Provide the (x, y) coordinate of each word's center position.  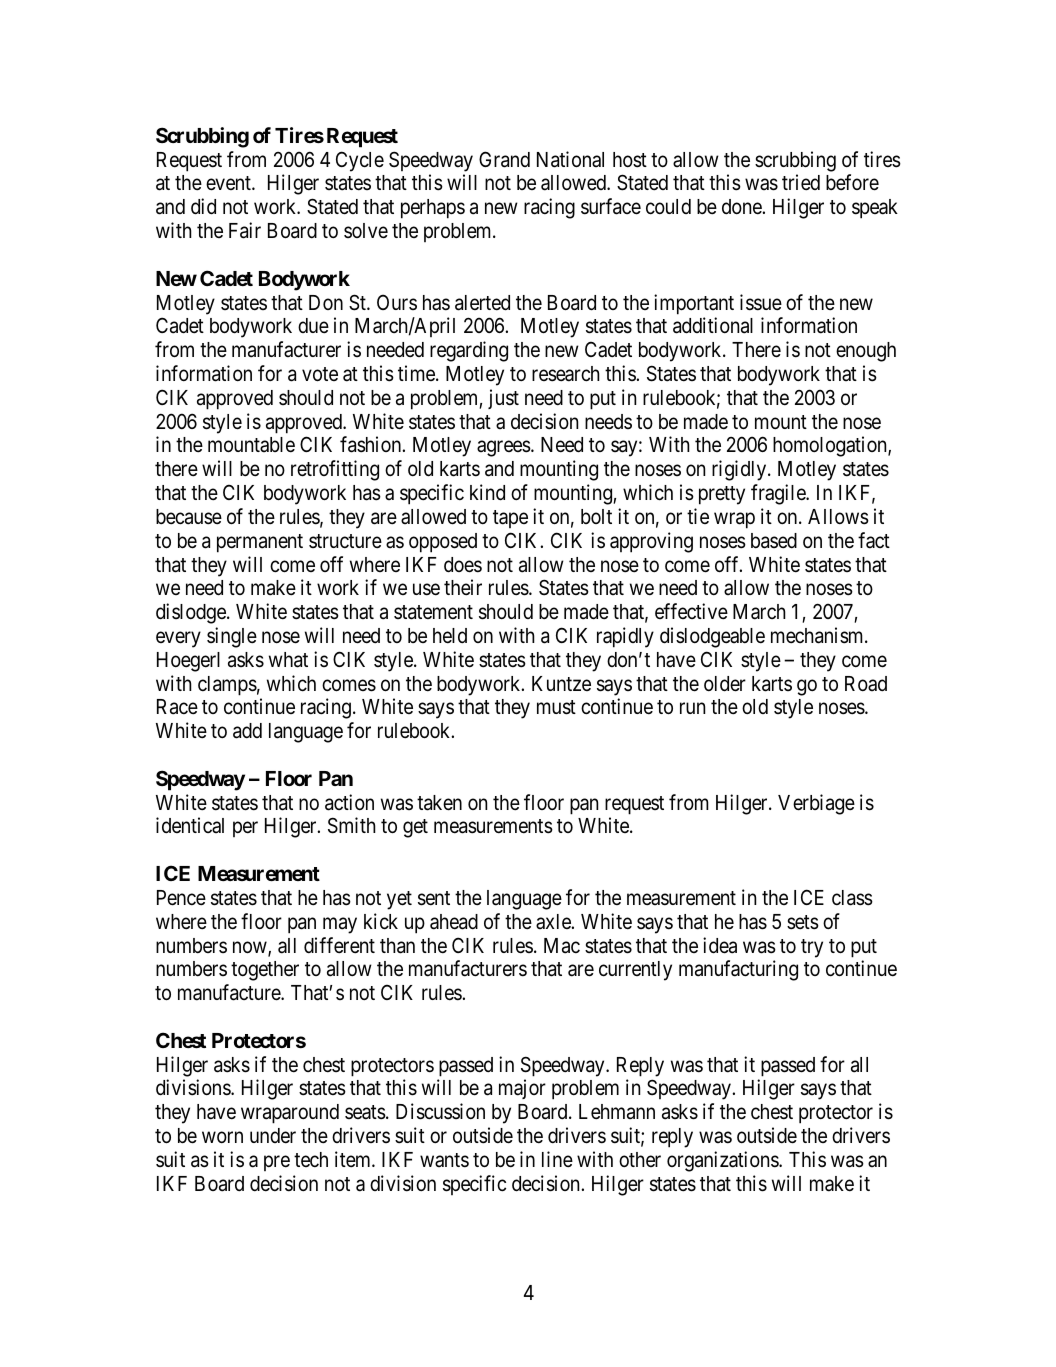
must (556, 708)
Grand (504, 159)
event (229, 184)
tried (801, 182)
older (725, 684)
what (288, 660)
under (273, 1136)
